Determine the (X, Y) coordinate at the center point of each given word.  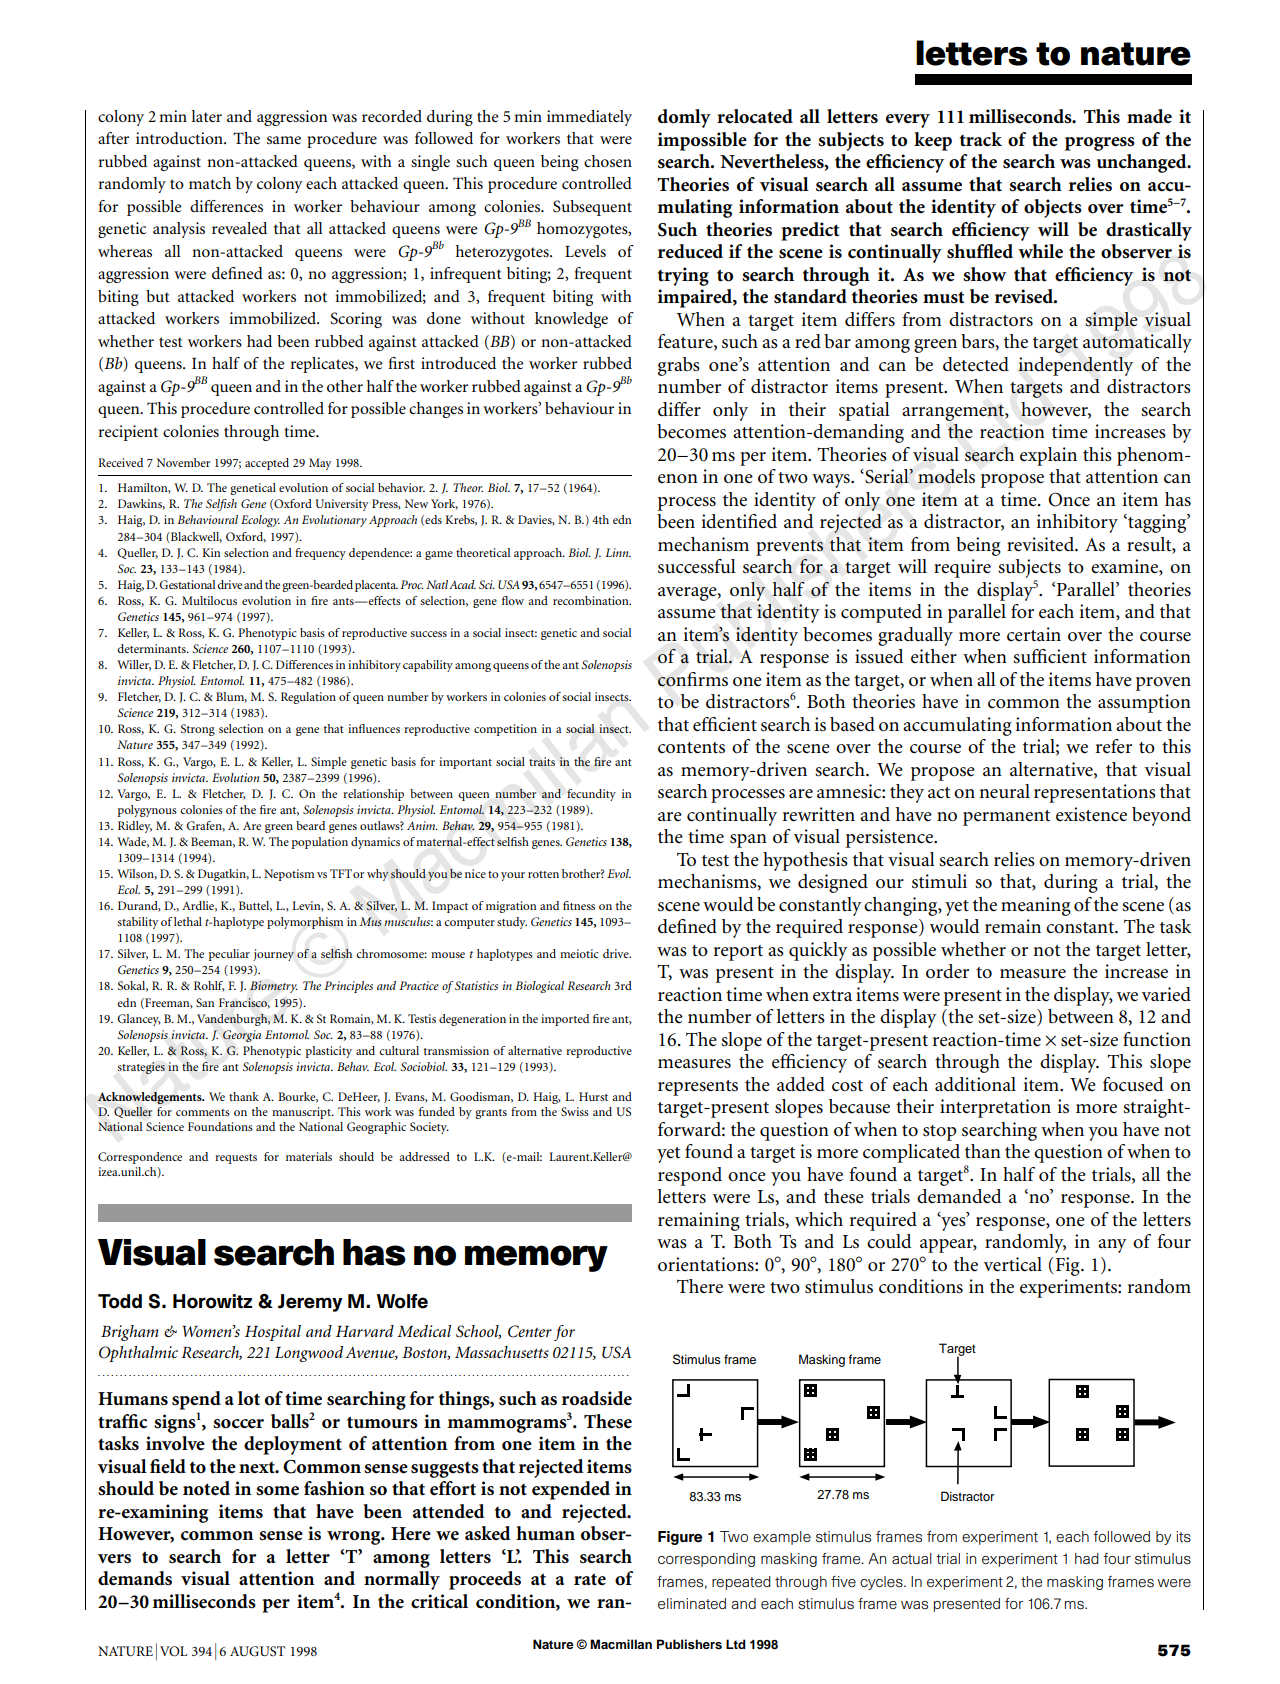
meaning (1036, 906)
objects (1053, 208)
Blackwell (195, 537)
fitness (579, 905)
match (210, 183)
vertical (1012, 1264)
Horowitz (212, 1301)
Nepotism (289, 875)
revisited (1041, 544)
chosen (608, 161)
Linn (618, 552)
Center (530, 1331)
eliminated (692, 1603)
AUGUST (257, 1651)
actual (912, 1558)
